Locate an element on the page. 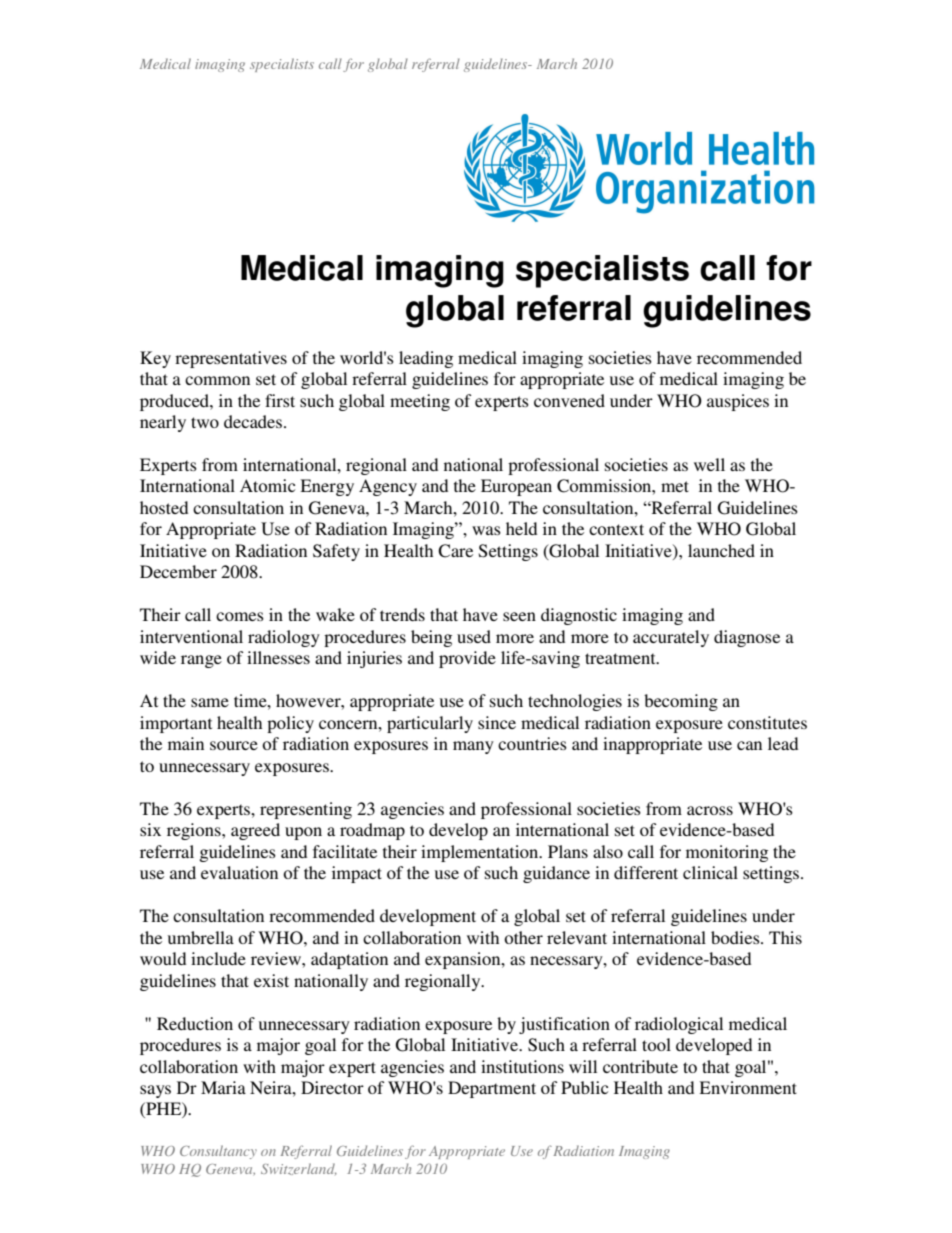 The height and width of the document is (1233, 952). Environment is located at coordinates (748, 1087).
